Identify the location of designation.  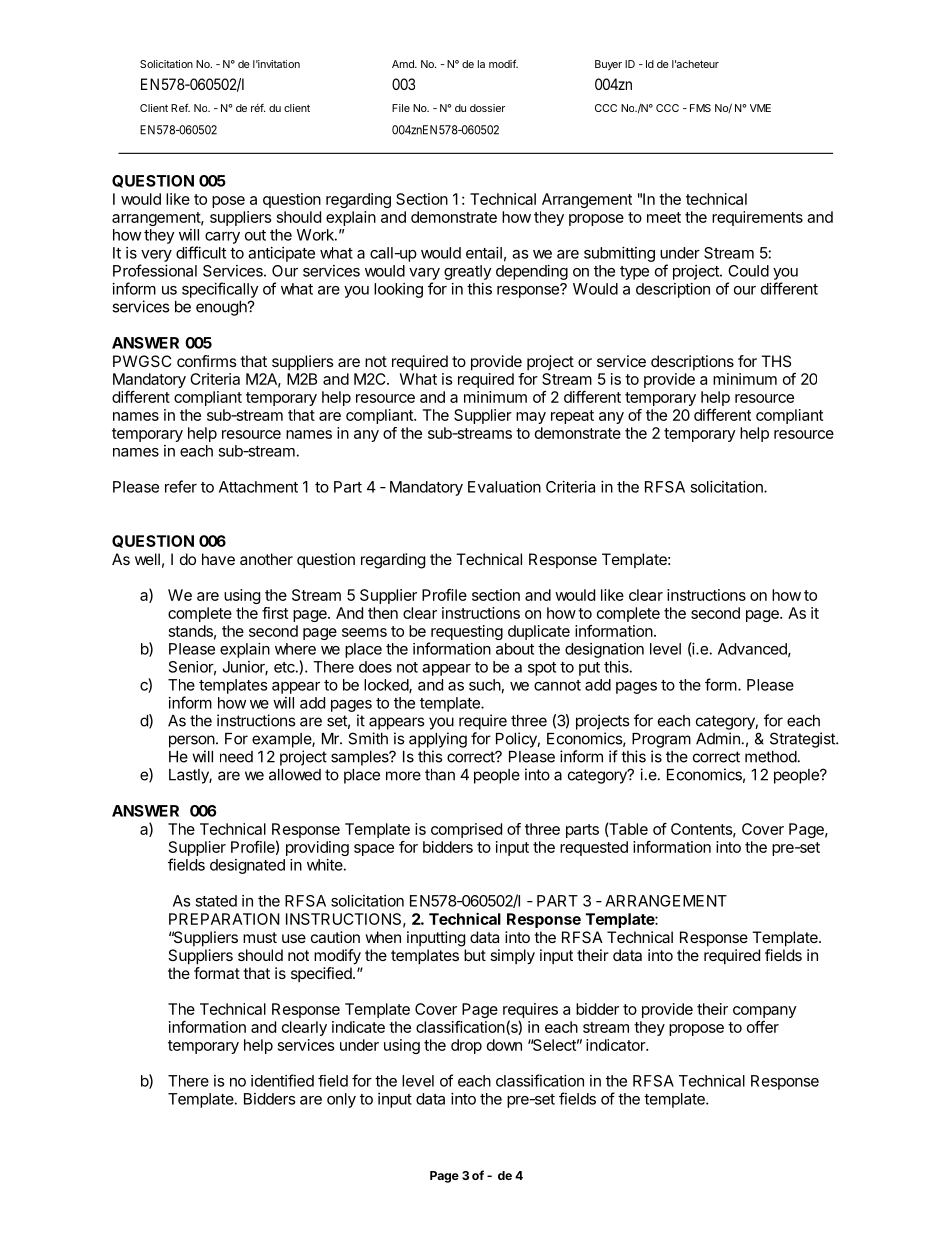
(604, 650).
